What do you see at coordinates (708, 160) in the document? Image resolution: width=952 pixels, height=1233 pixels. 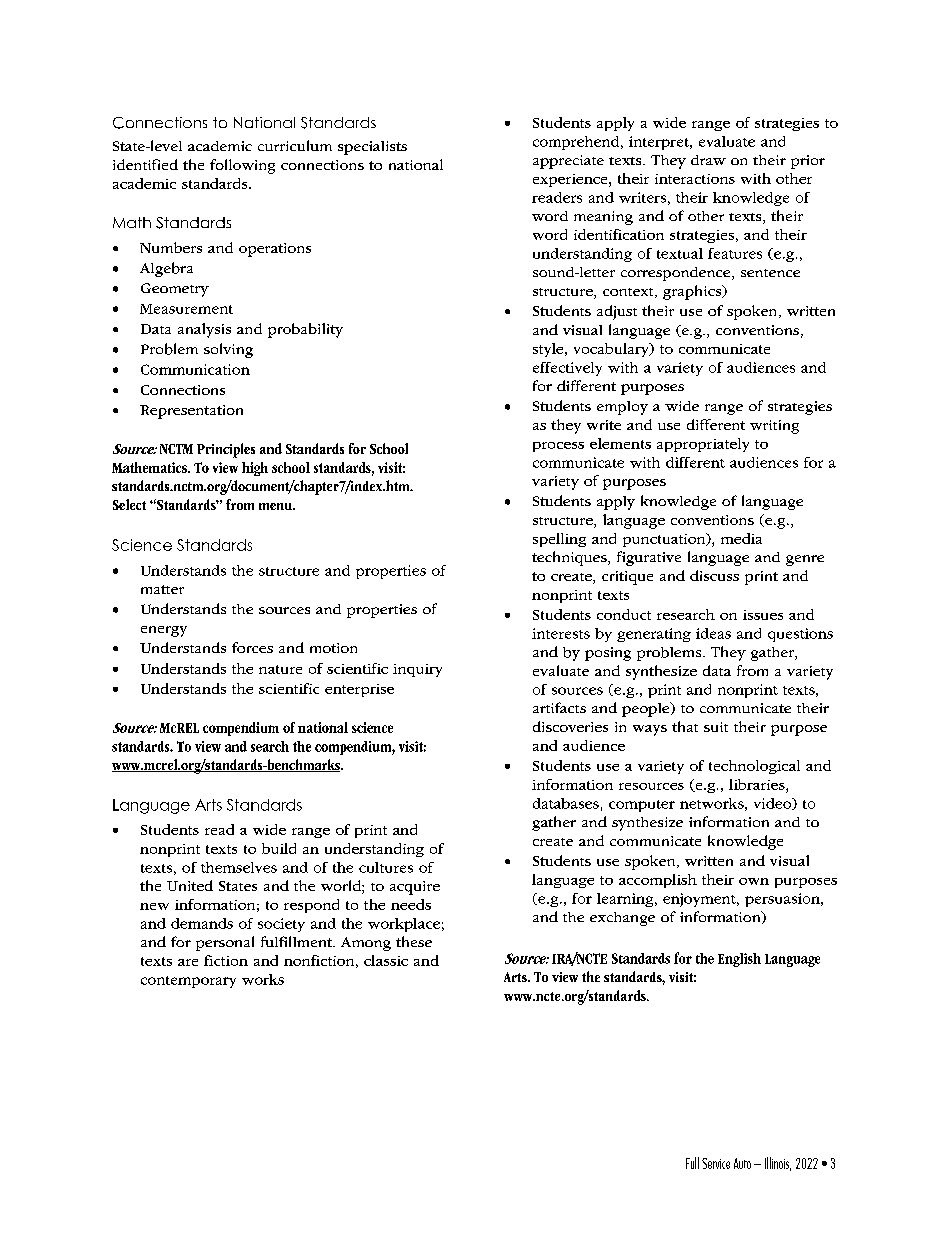 I see `draw` at bounding box center [708, 160].
